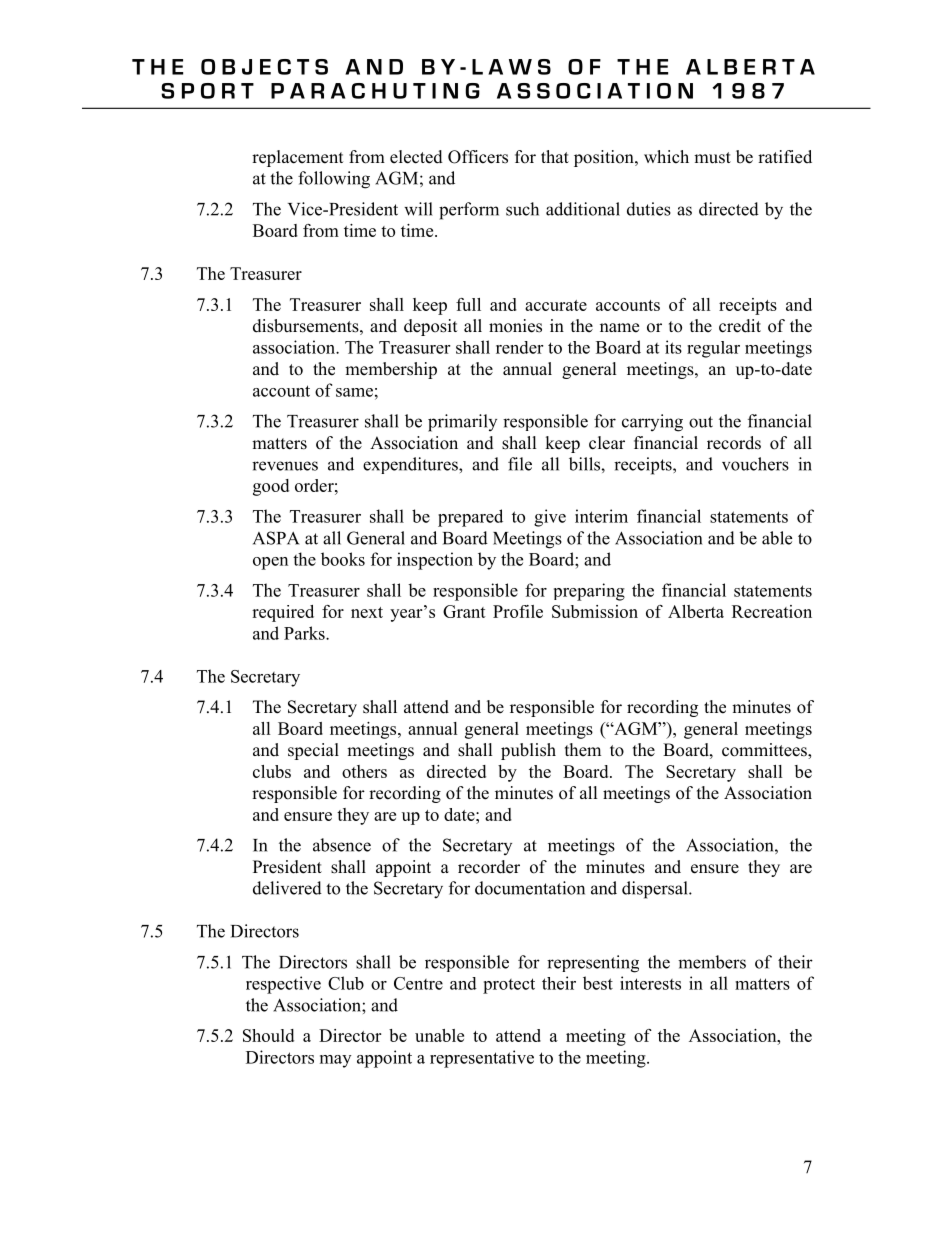  What do you see at coordinates (712, 158) in the document?
I see `must` at bounding box center [712, 158].
